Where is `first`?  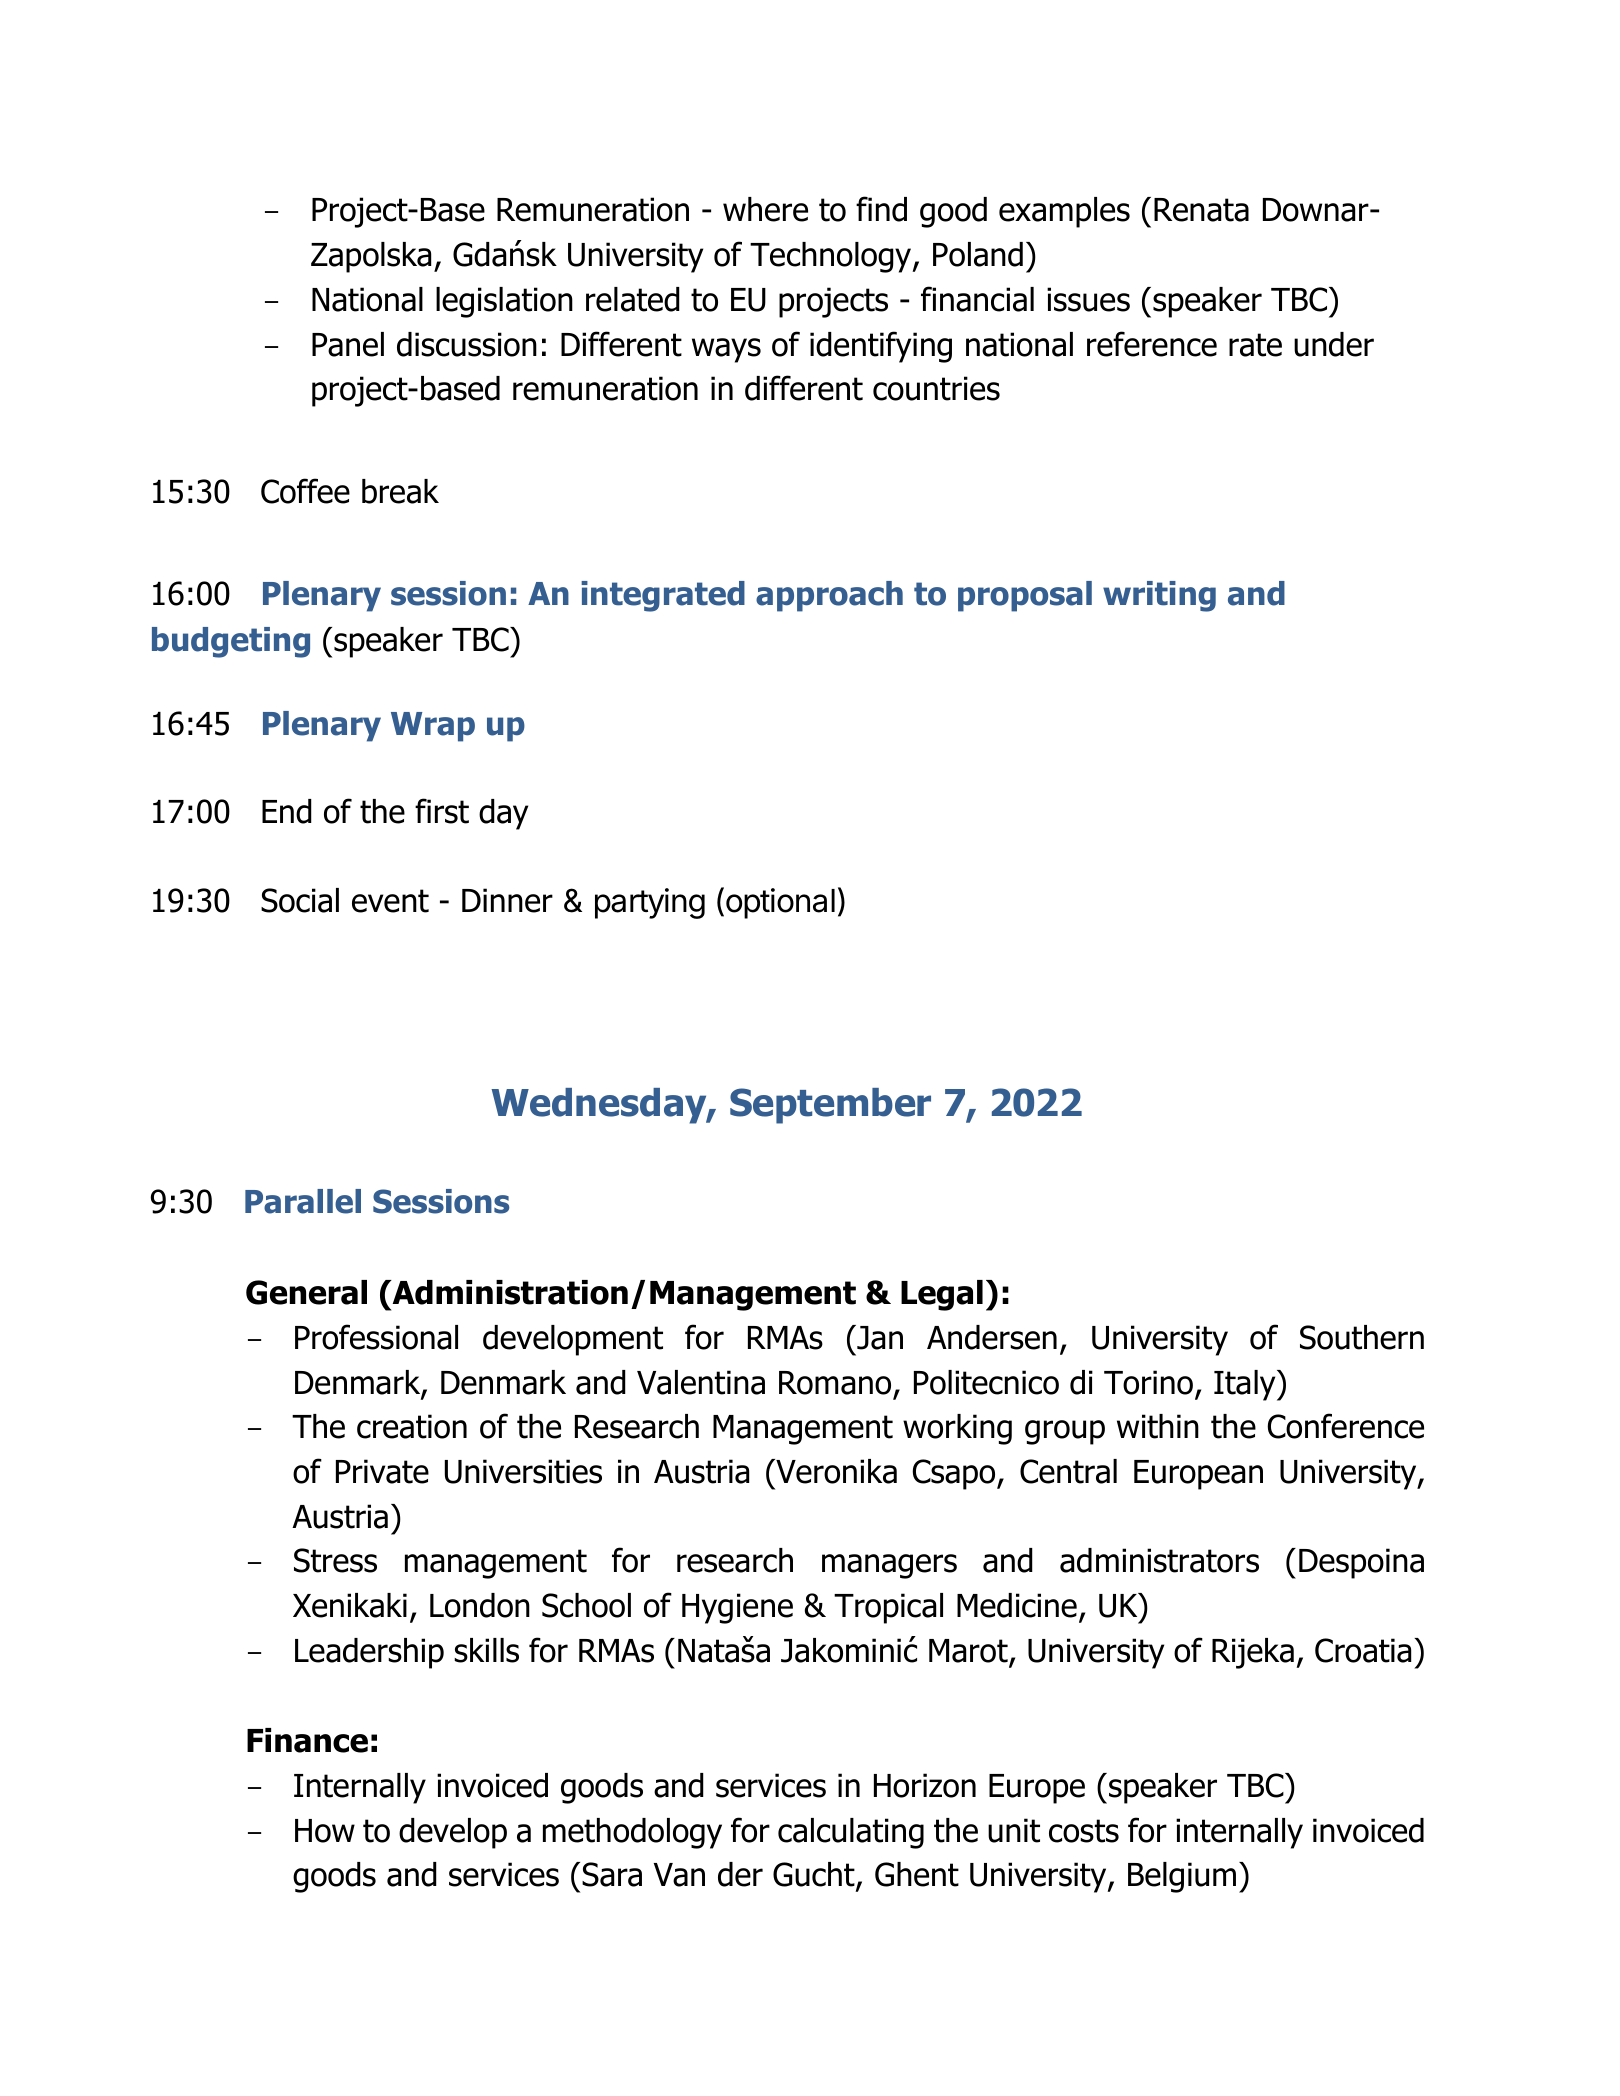
first is located at coordinates (442, 811).
